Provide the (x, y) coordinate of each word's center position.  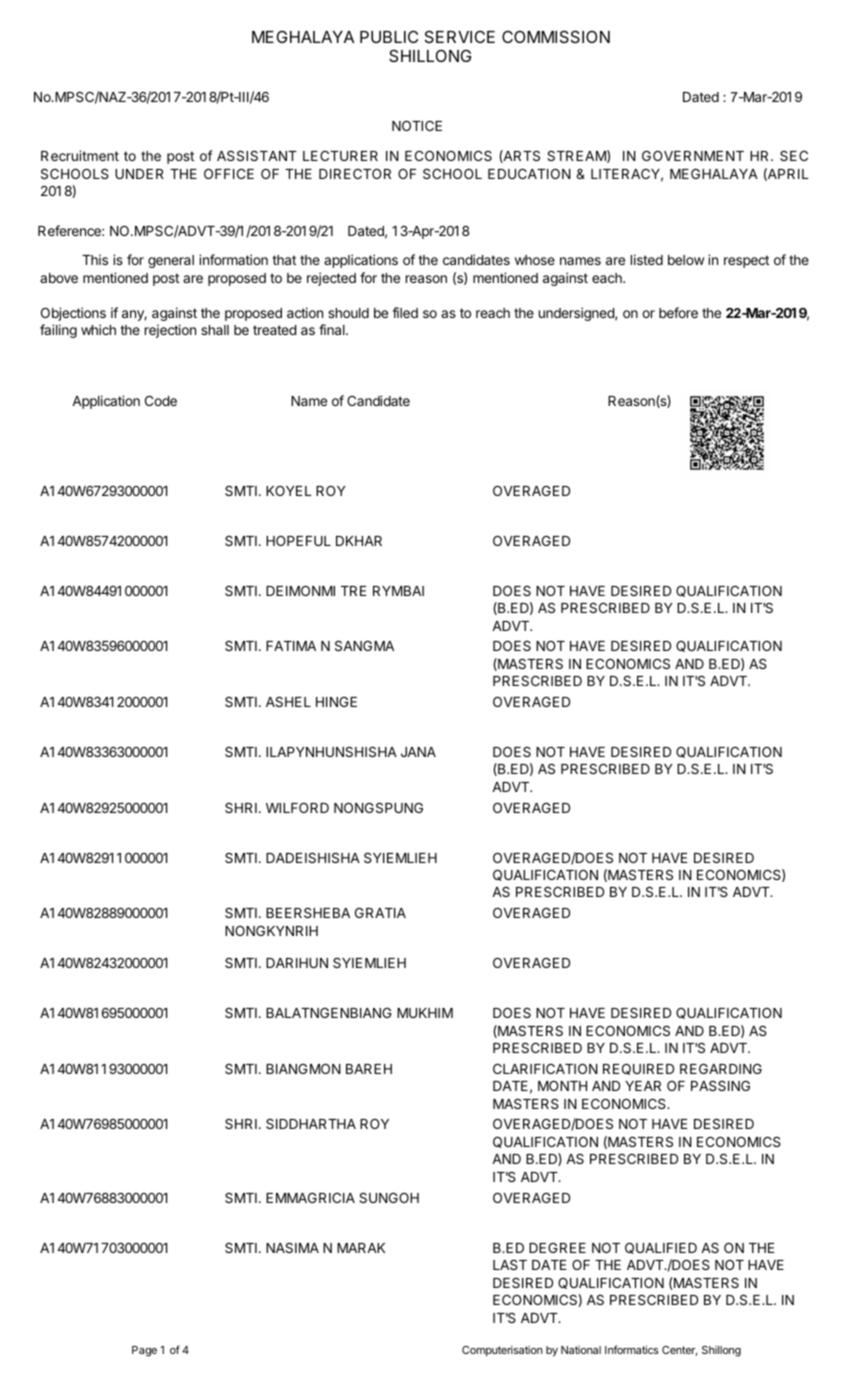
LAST (510, 1264)
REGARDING (721, 1068)
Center (679, 1351)
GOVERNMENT (693, 155)
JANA (418, 752)
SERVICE (460, 36)
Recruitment (80, 155)
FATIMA (291, 646)
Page (144, 1351)
